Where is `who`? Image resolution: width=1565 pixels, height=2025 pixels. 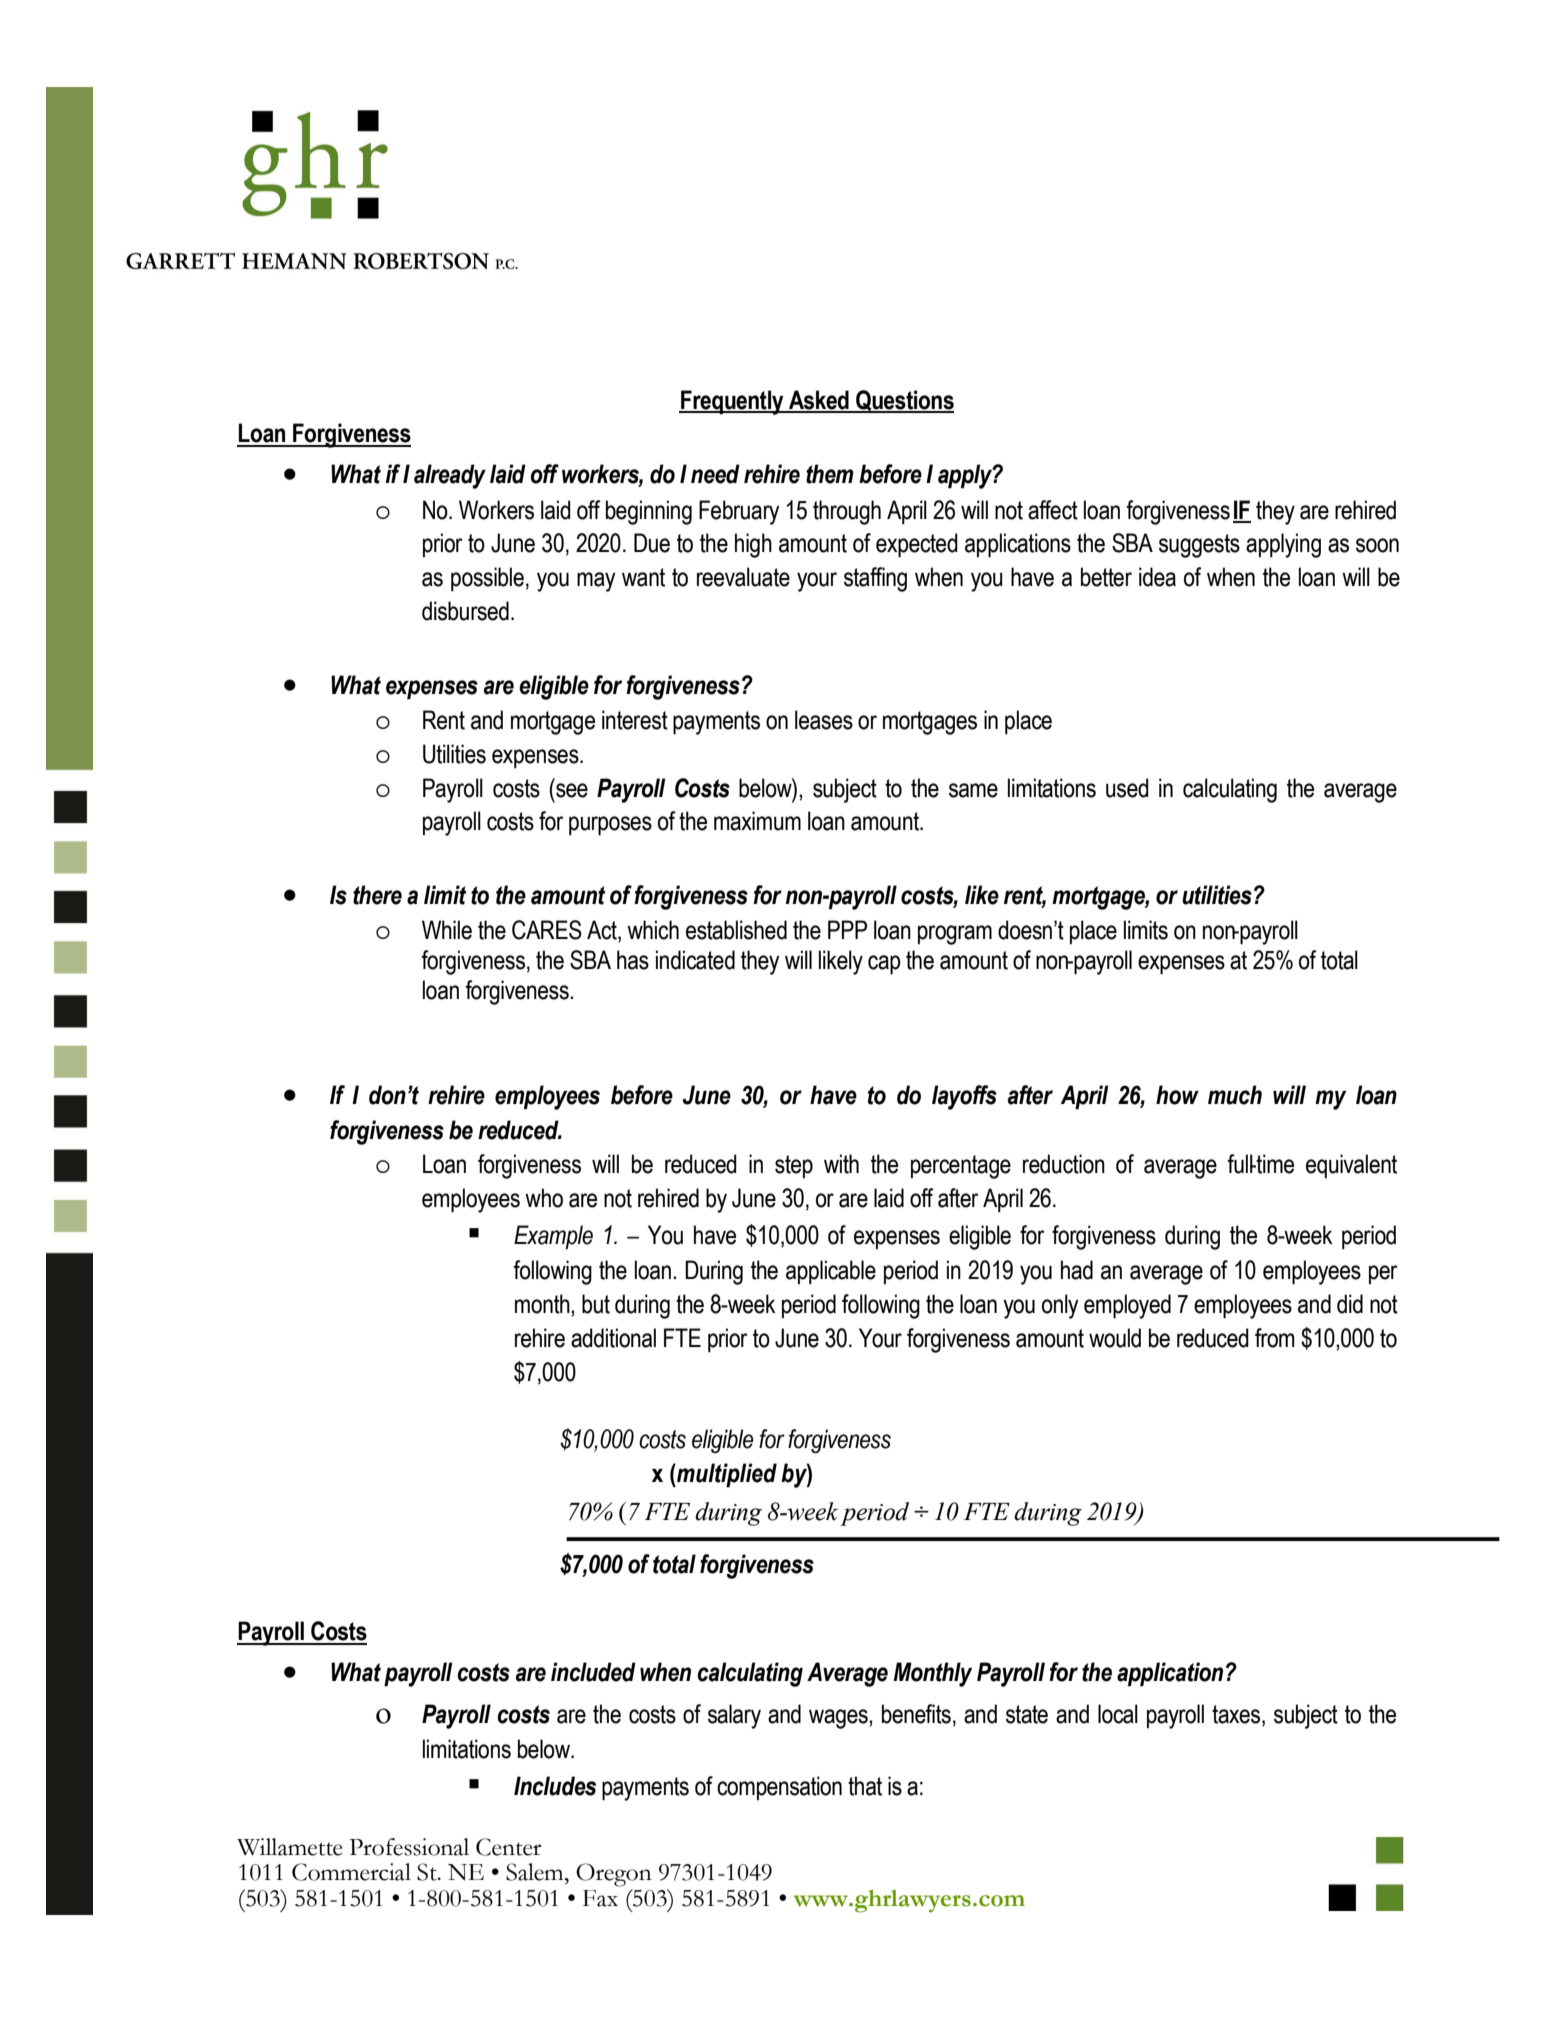 who is located at coordinates (544, 1198).
